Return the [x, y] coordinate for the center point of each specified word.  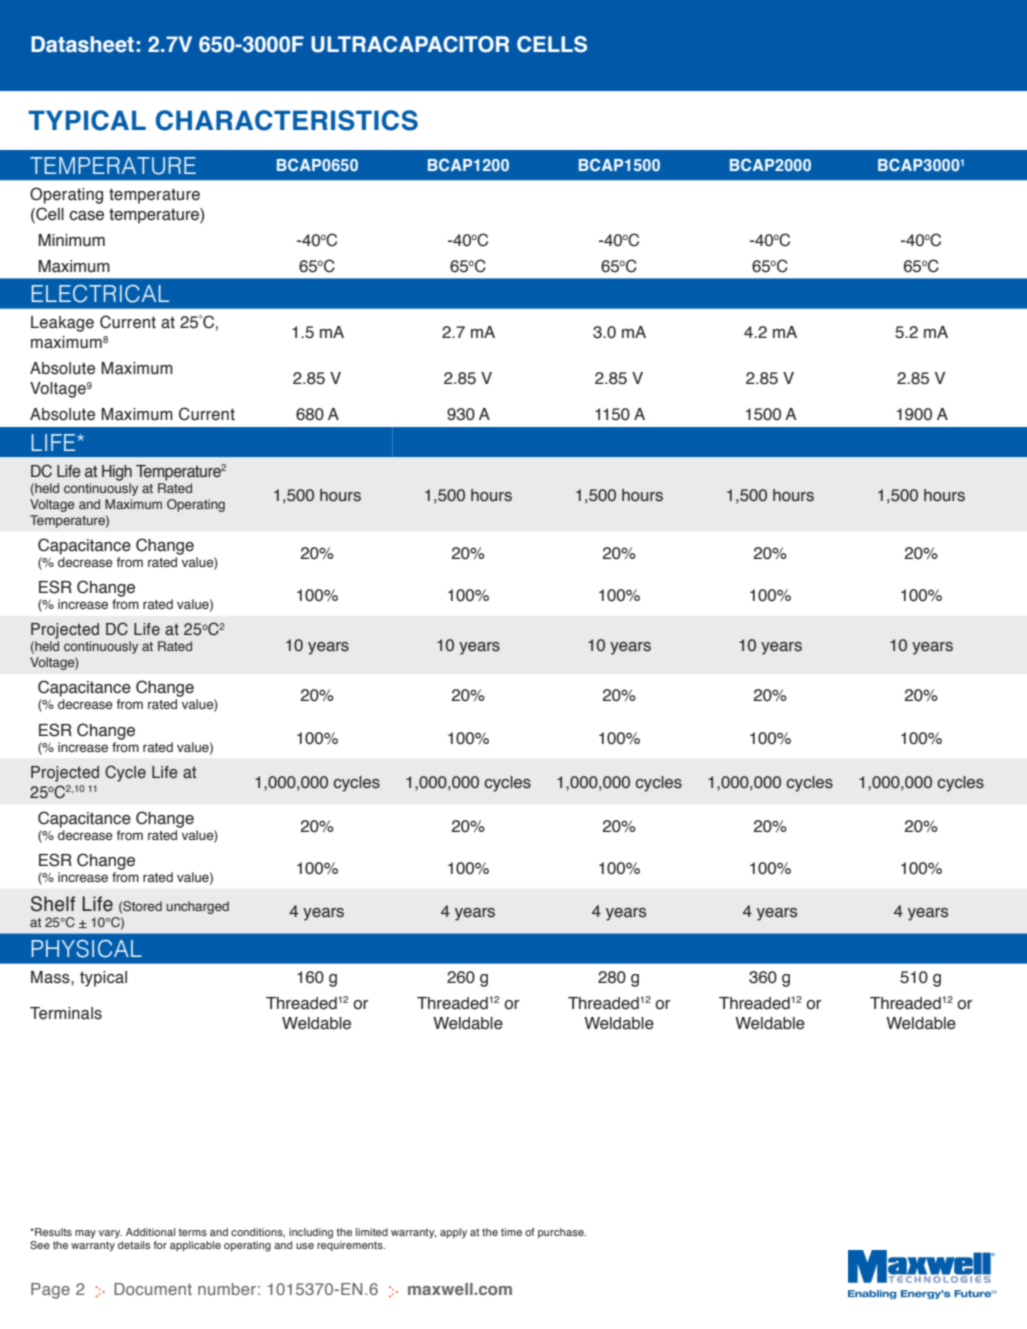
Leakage [62, 324]
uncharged [197, 907]
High [117, 473]
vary [110, 1234]
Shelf [53, 904]
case [86, 216]
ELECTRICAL [100, 294]
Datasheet [82, 44]
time [511, 1232]
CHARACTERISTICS [287, 120]
